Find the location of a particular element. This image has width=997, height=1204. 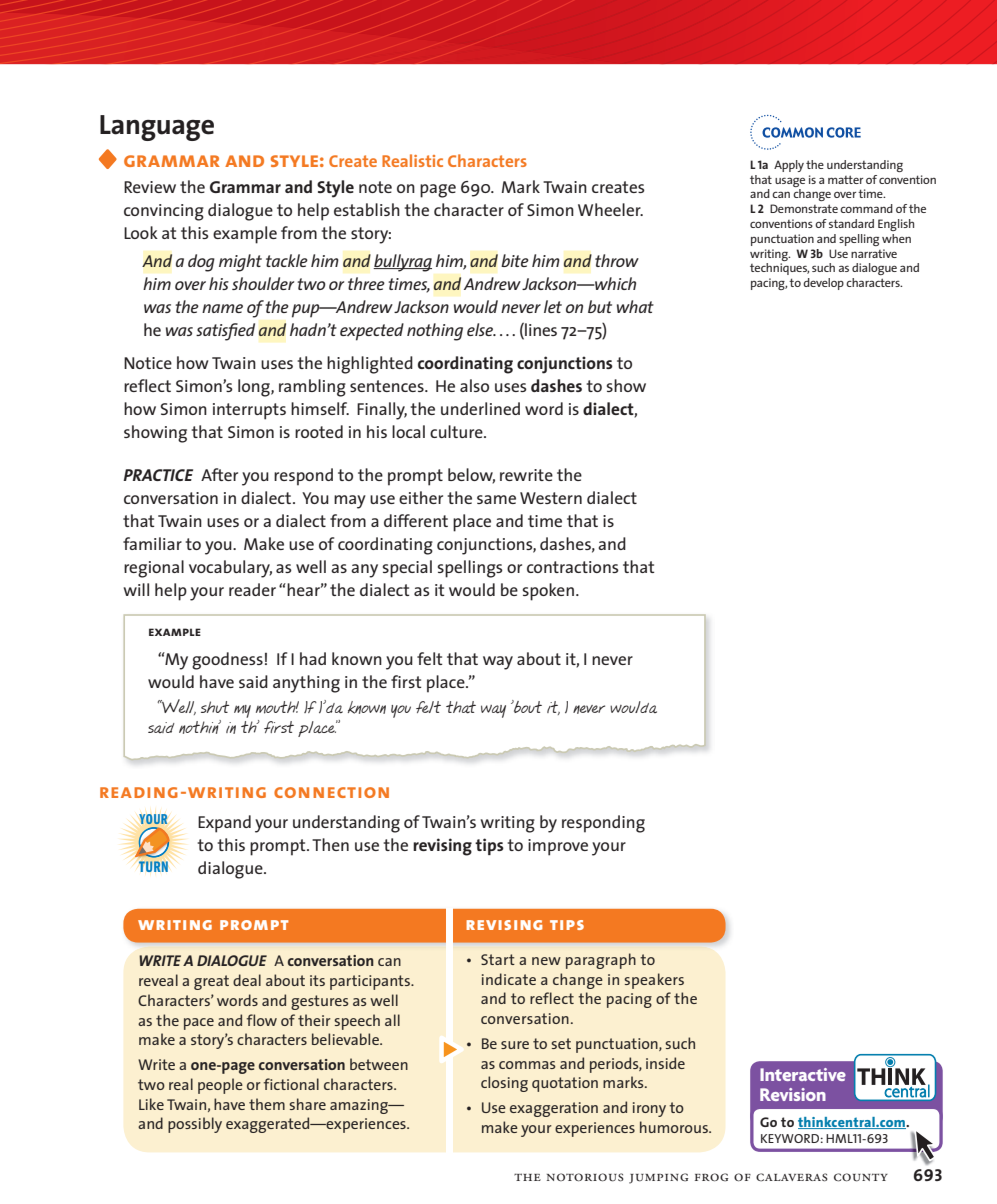

possibly is located at coordinates (195, 1125).
